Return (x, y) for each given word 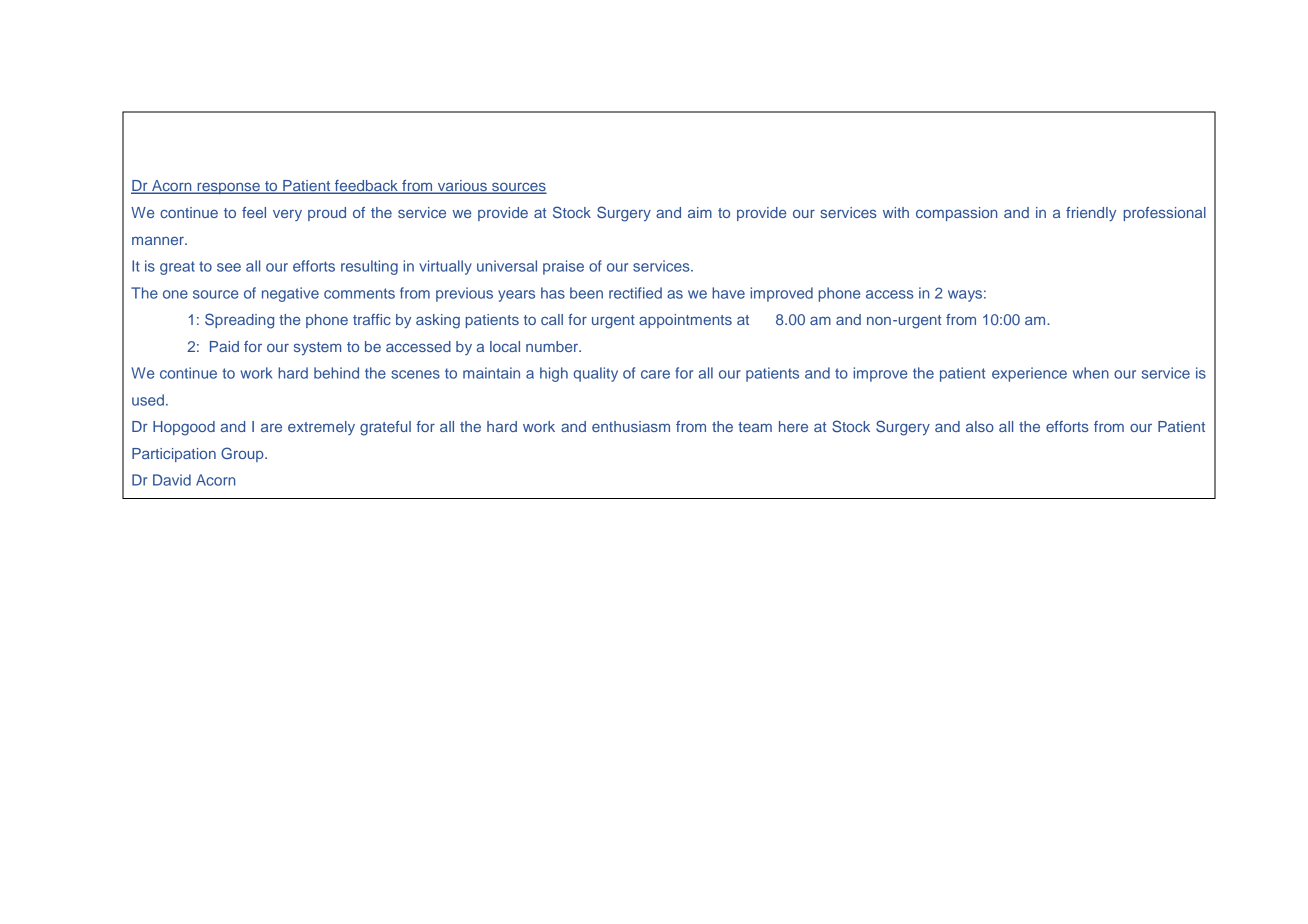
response (228, 188)
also (980, 426)
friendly (1091, 214)
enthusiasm (631, 426)
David (172, 480)
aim (700, 212)
